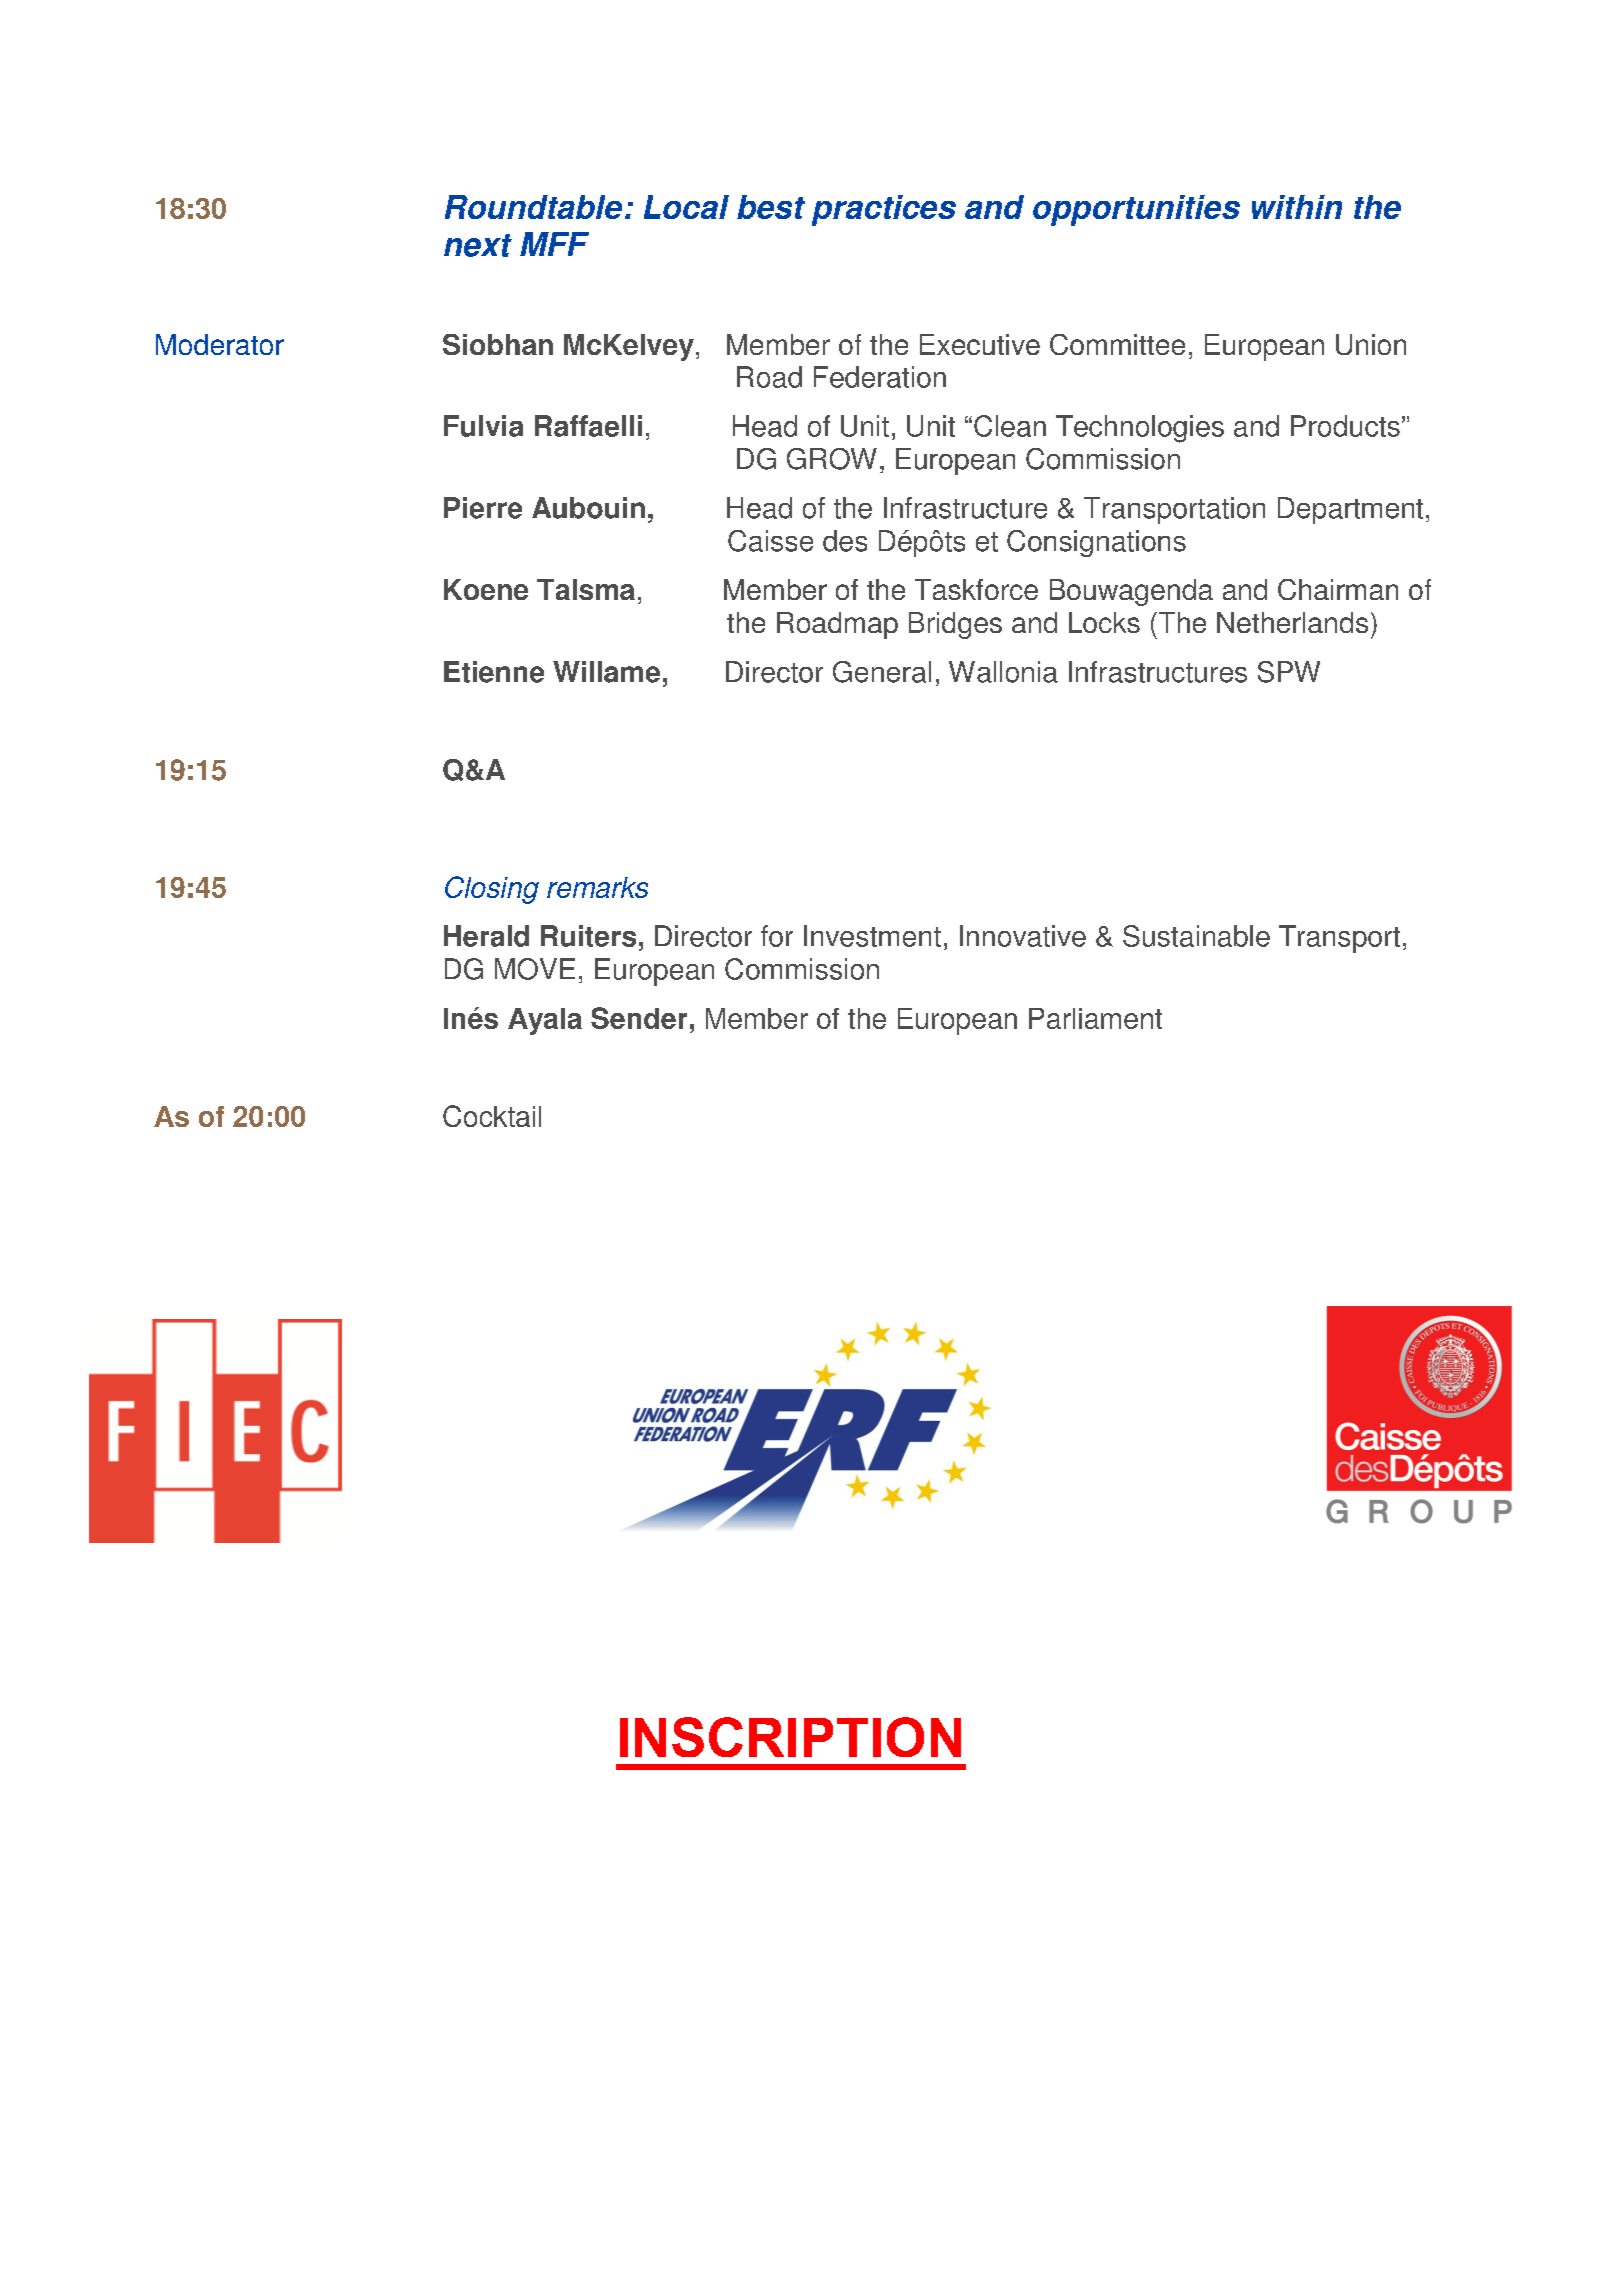 Image resolution: width=1615 pixels, height=2285 pixels. What do you see at coordinates (1095, 1018) in the document?
I see `Parliament` at bounding box center [1095, 1018].
